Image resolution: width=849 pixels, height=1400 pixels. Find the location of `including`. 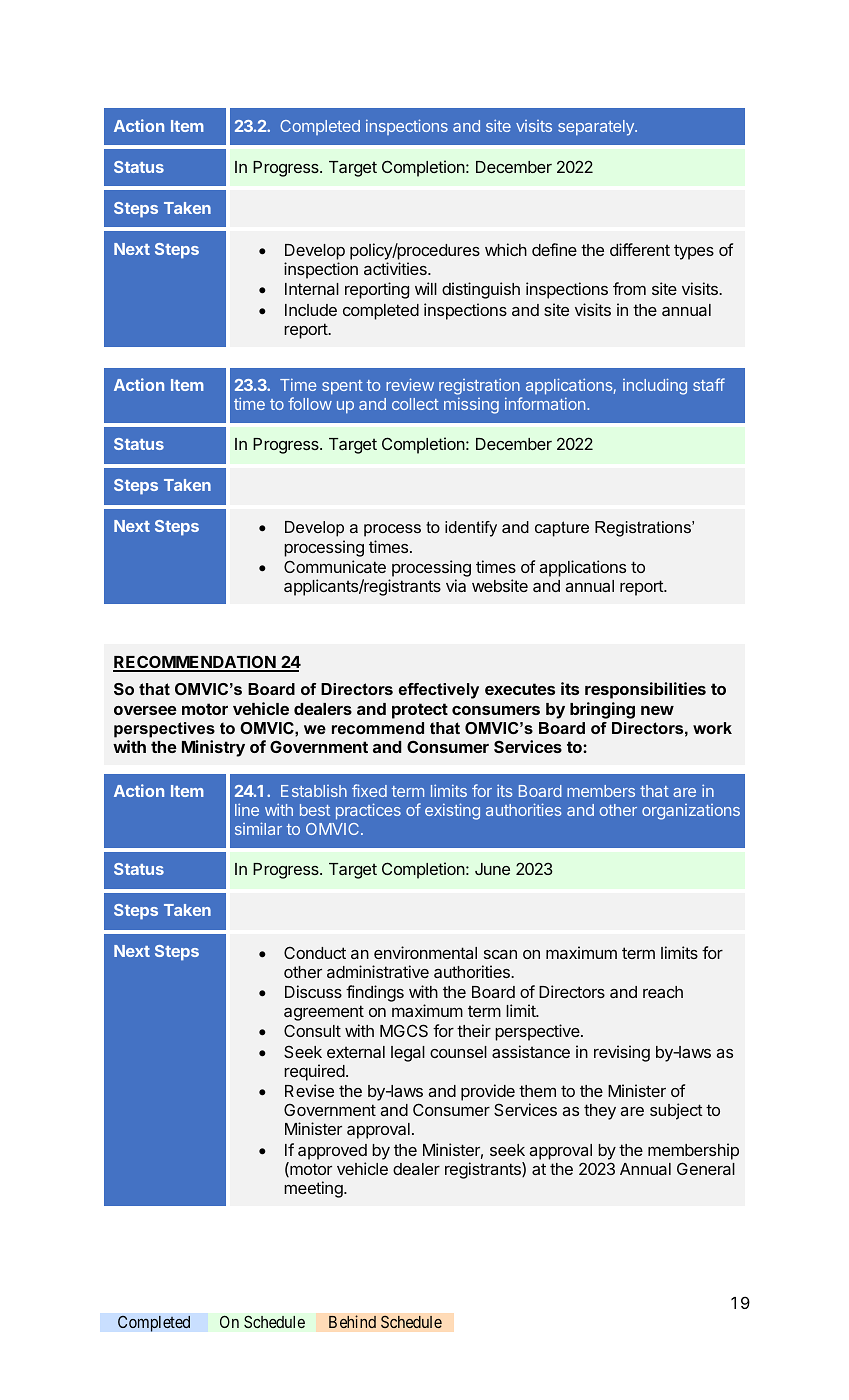

including is located at coordinates (655, 386).
